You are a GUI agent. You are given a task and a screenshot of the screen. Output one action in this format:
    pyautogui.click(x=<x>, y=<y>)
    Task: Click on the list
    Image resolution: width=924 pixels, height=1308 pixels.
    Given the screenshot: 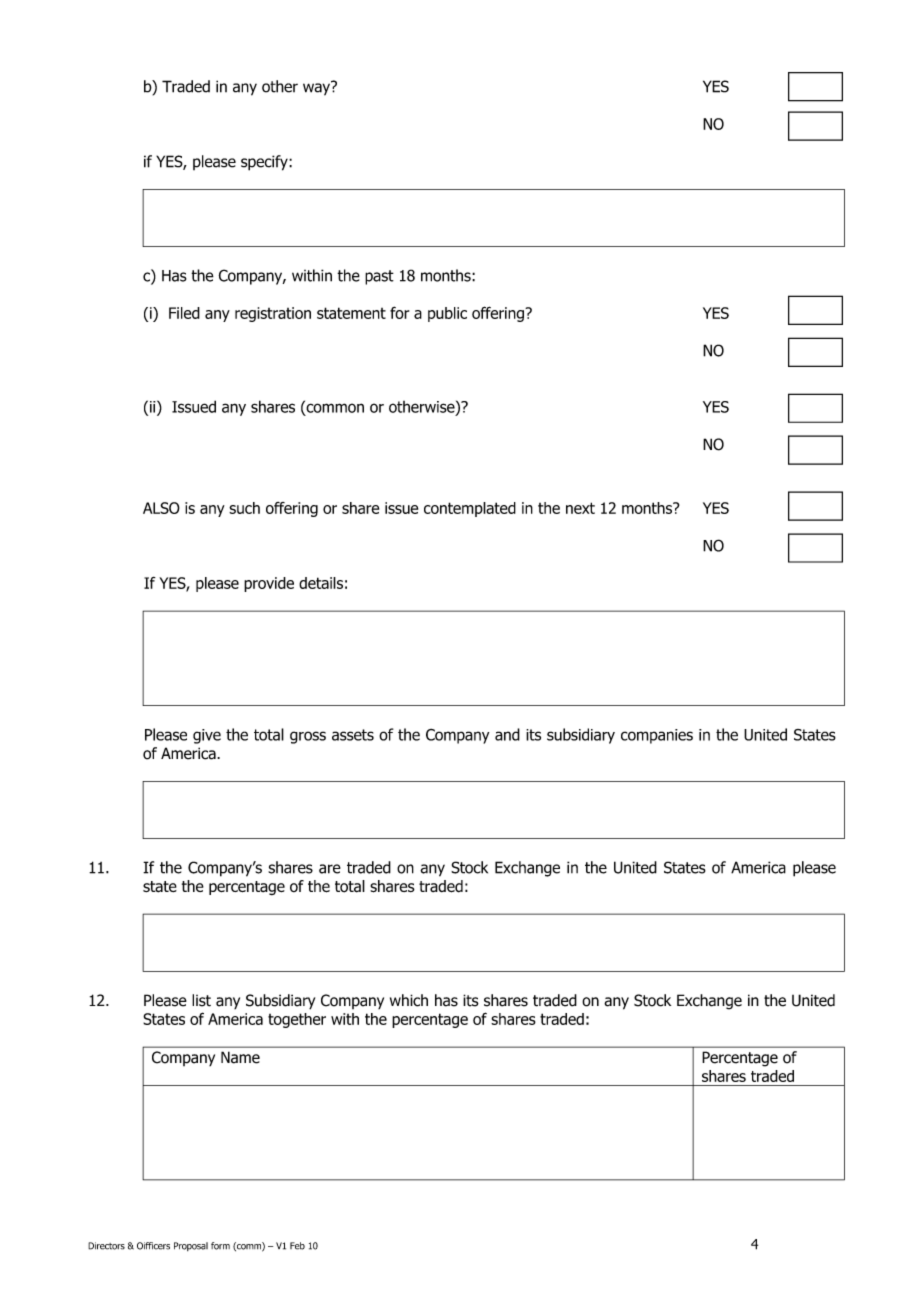 What is the action you would take?
    pyautogui.click(x=201, y=1000)
